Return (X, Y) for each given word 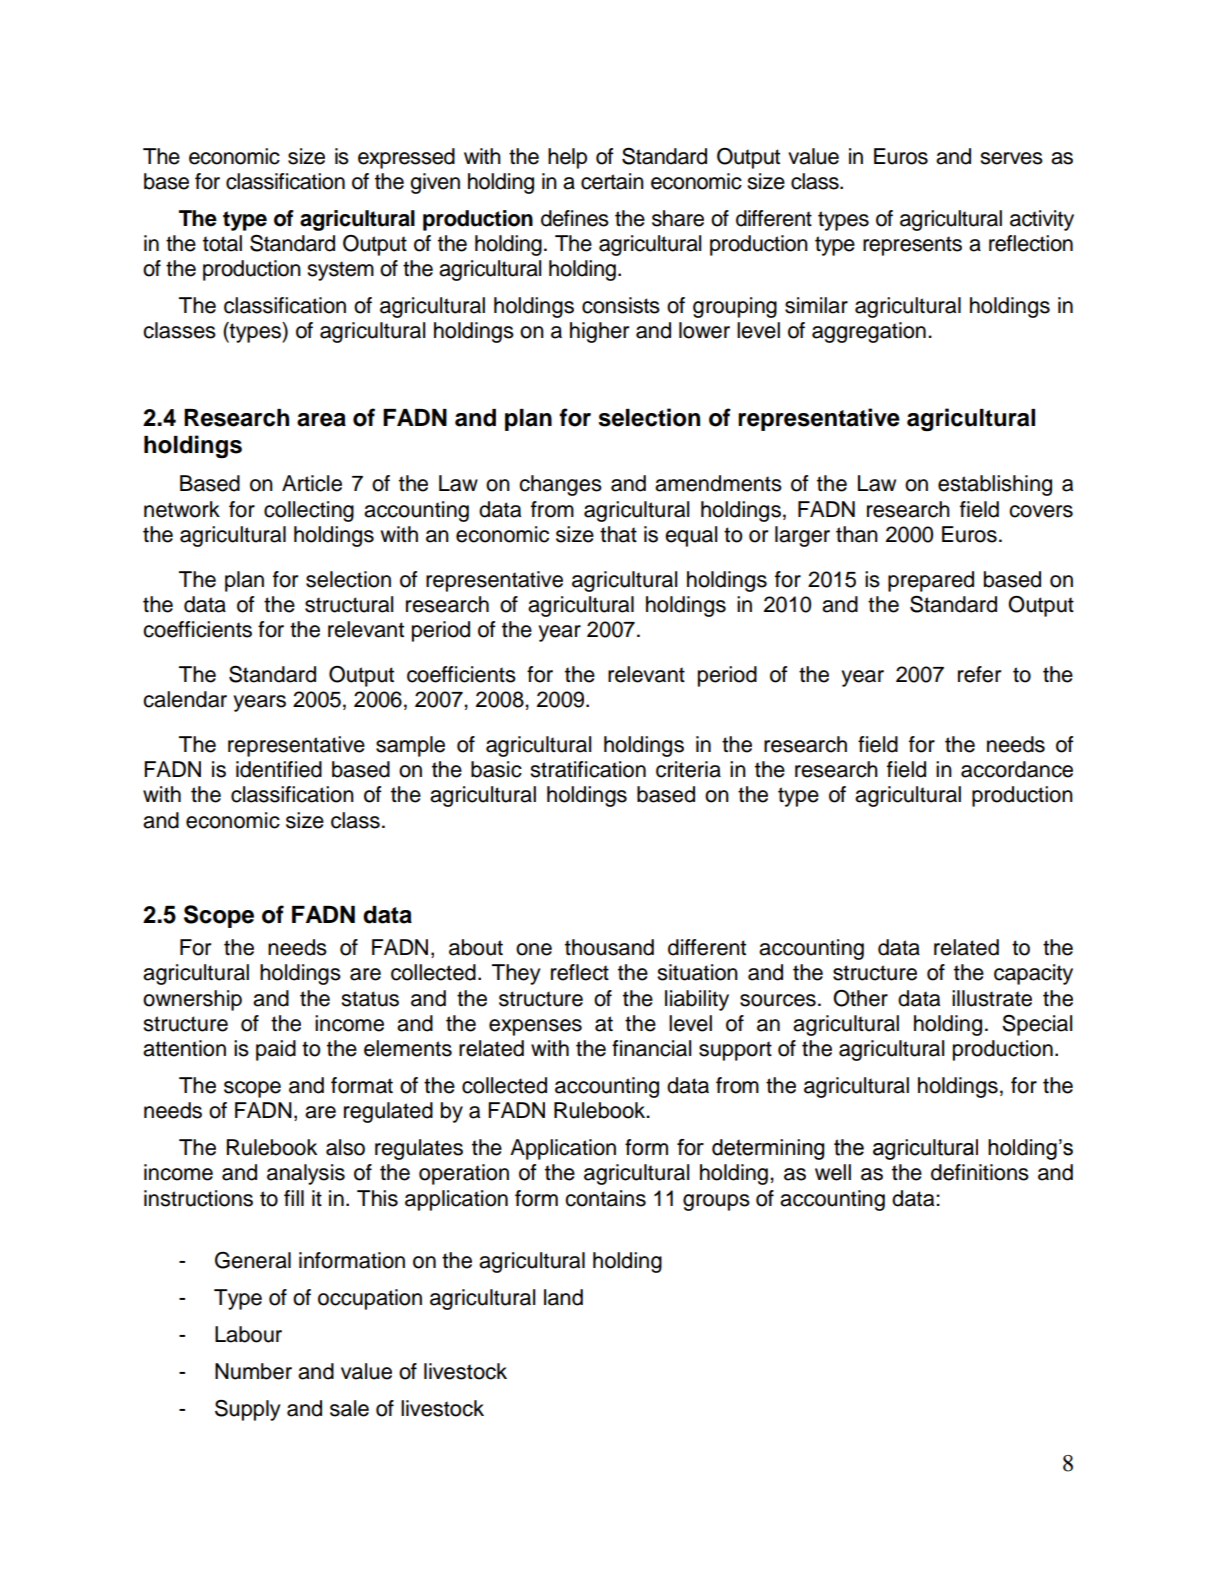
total (222, 243)
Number (253, 1371)
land (563, 1297)
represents (912, 246)
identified (279, 769)
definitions (980, 1172)
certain (612, 181)
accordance (1017, 769)
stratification (588, 769)
